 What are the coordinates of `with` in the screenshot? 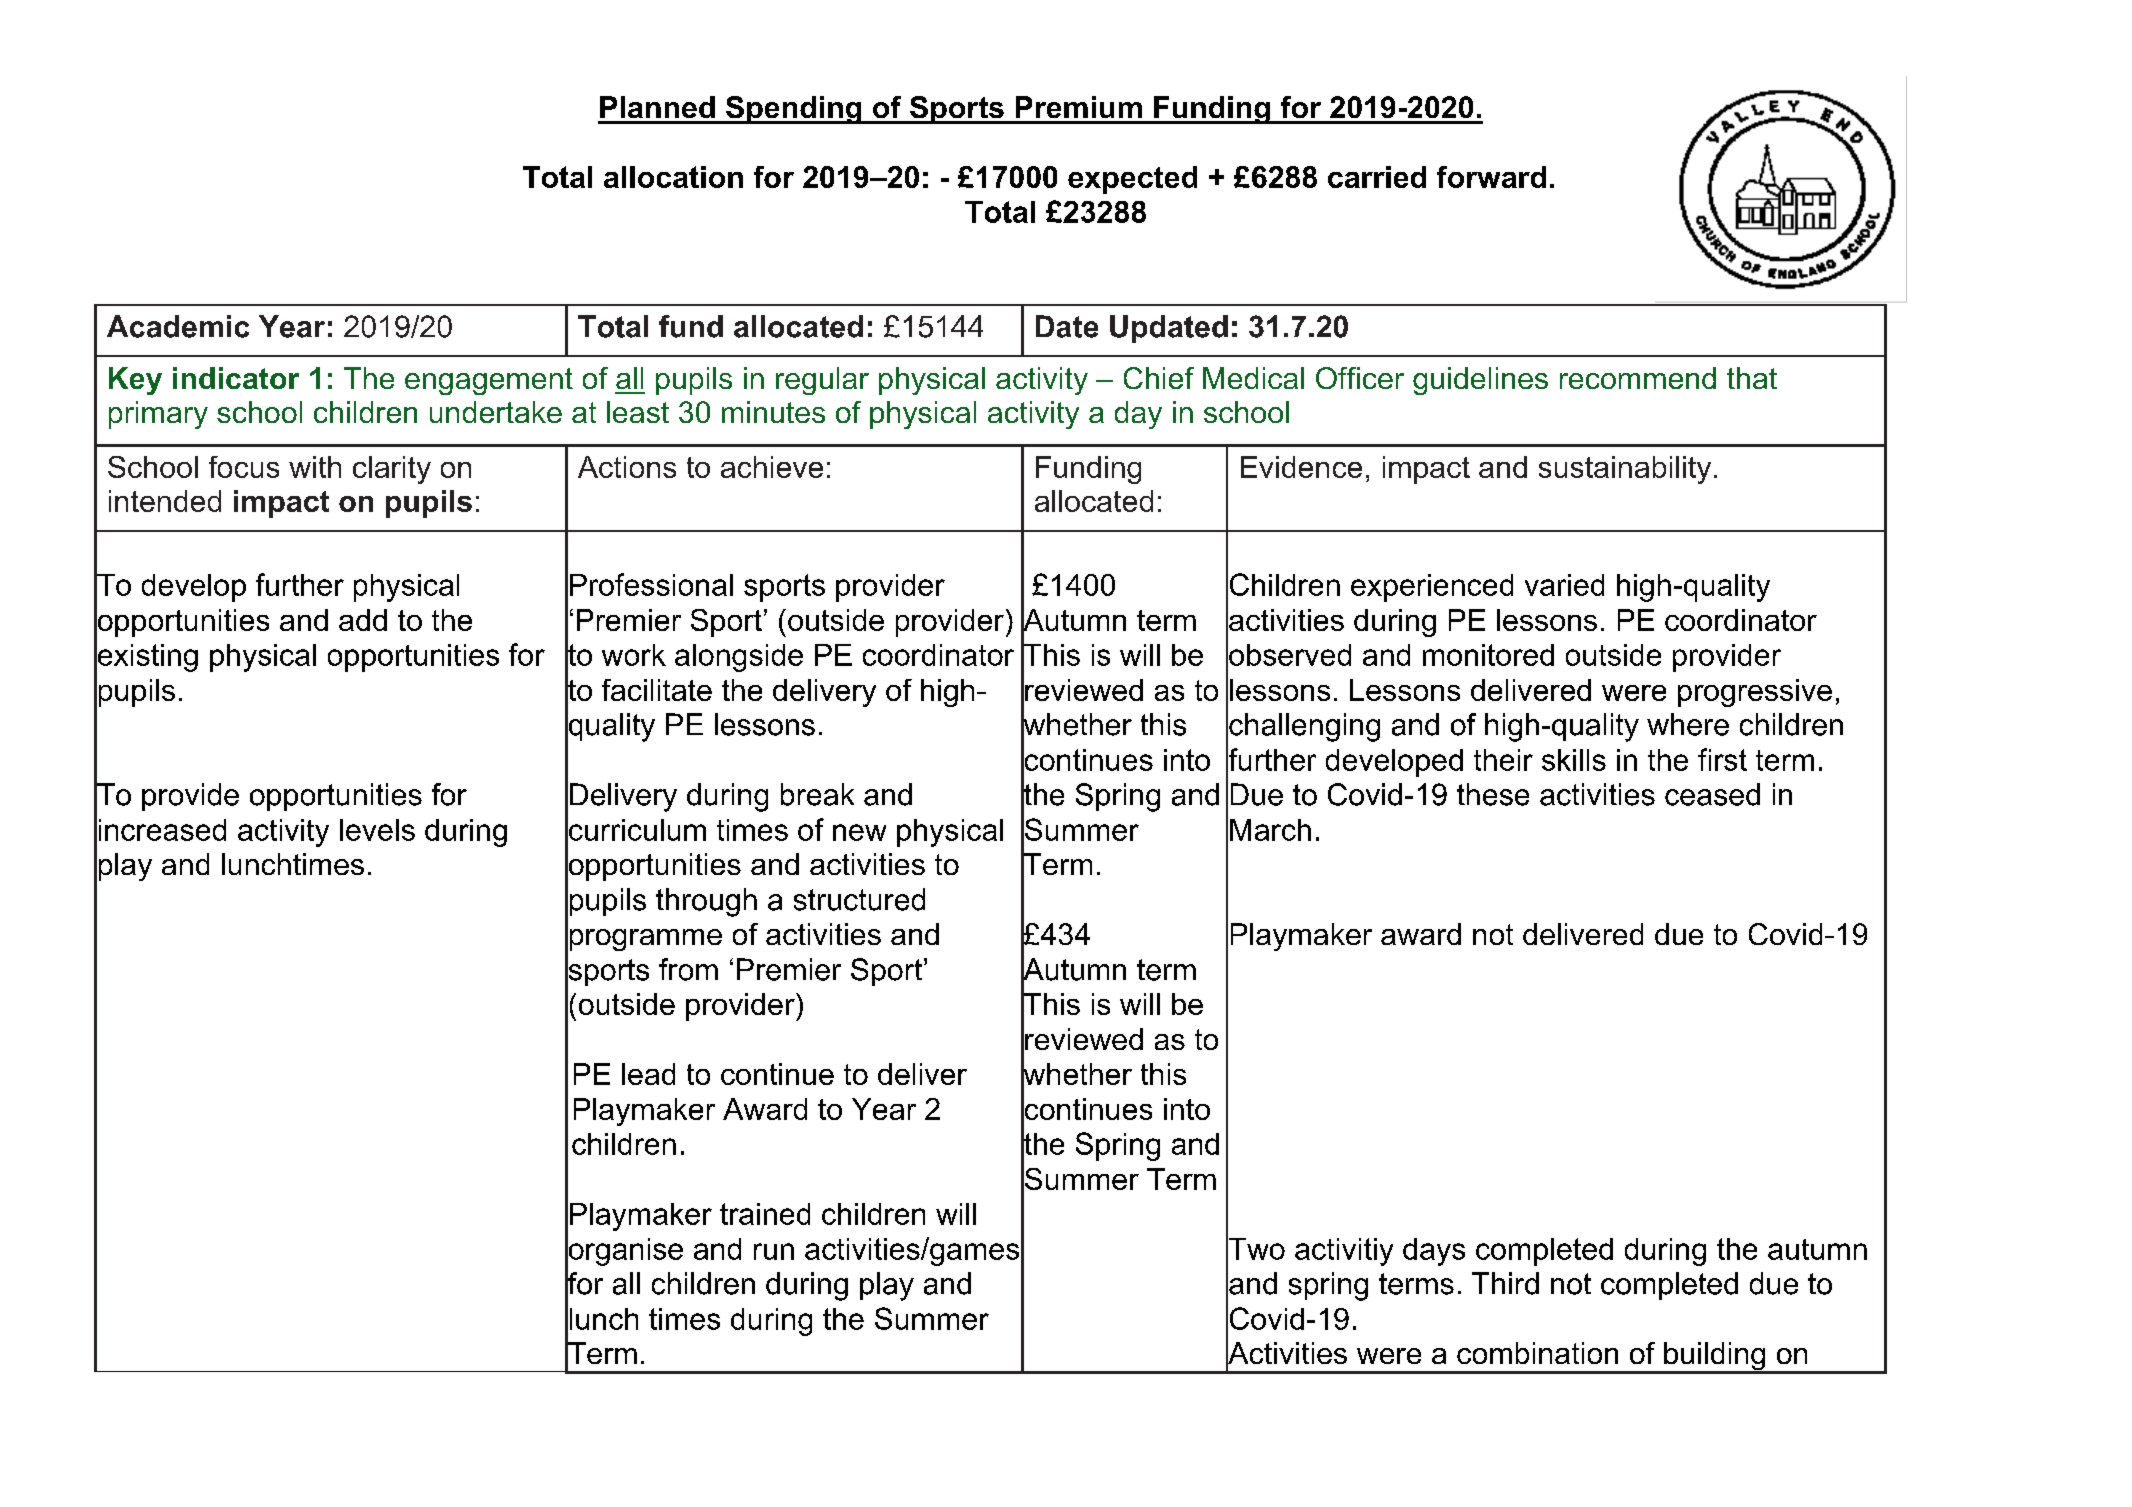 It's located at (315, 467).
